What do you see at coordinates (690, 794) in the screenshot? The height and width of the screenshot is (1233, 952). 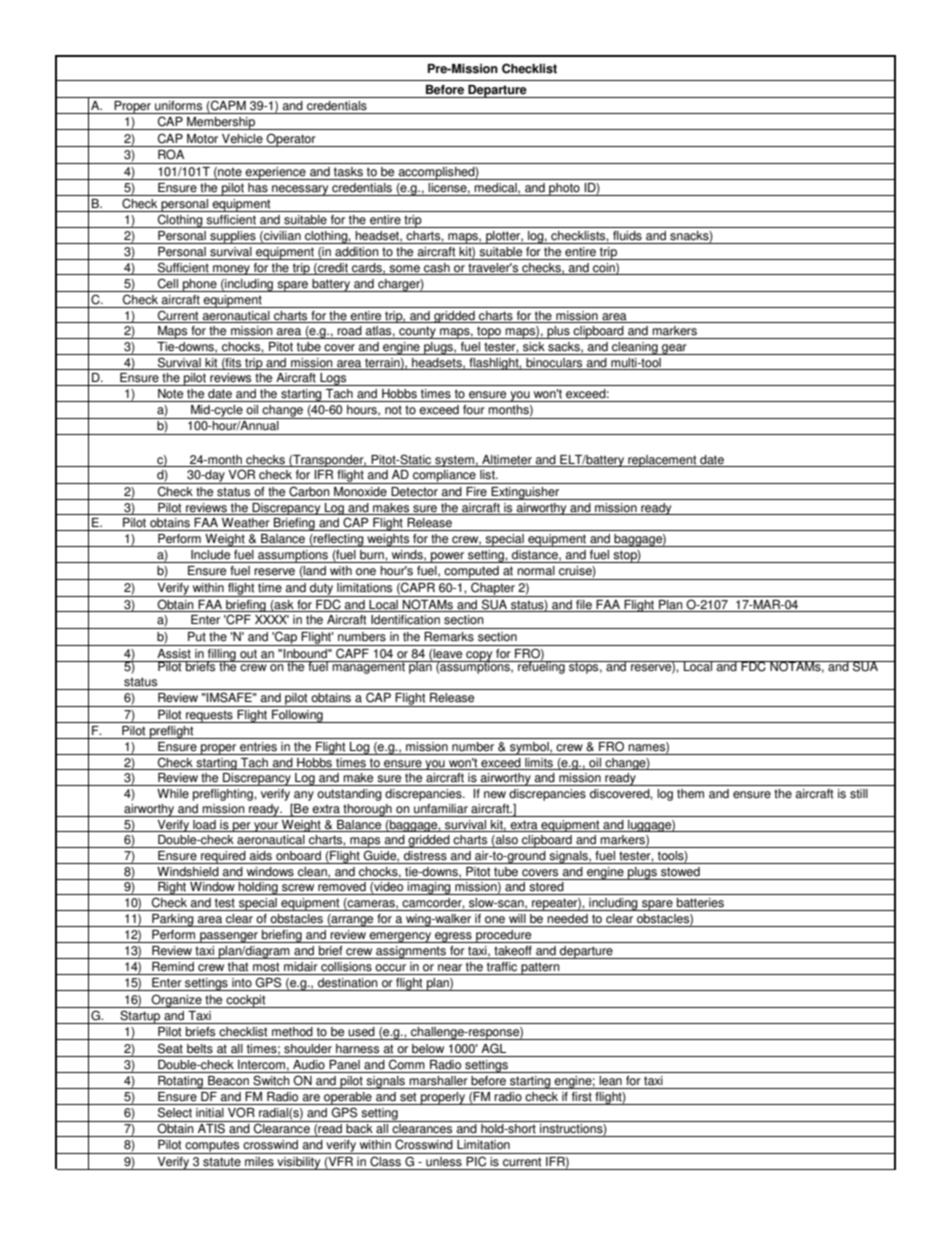 I see `them` at bounding box center [690, 794].
